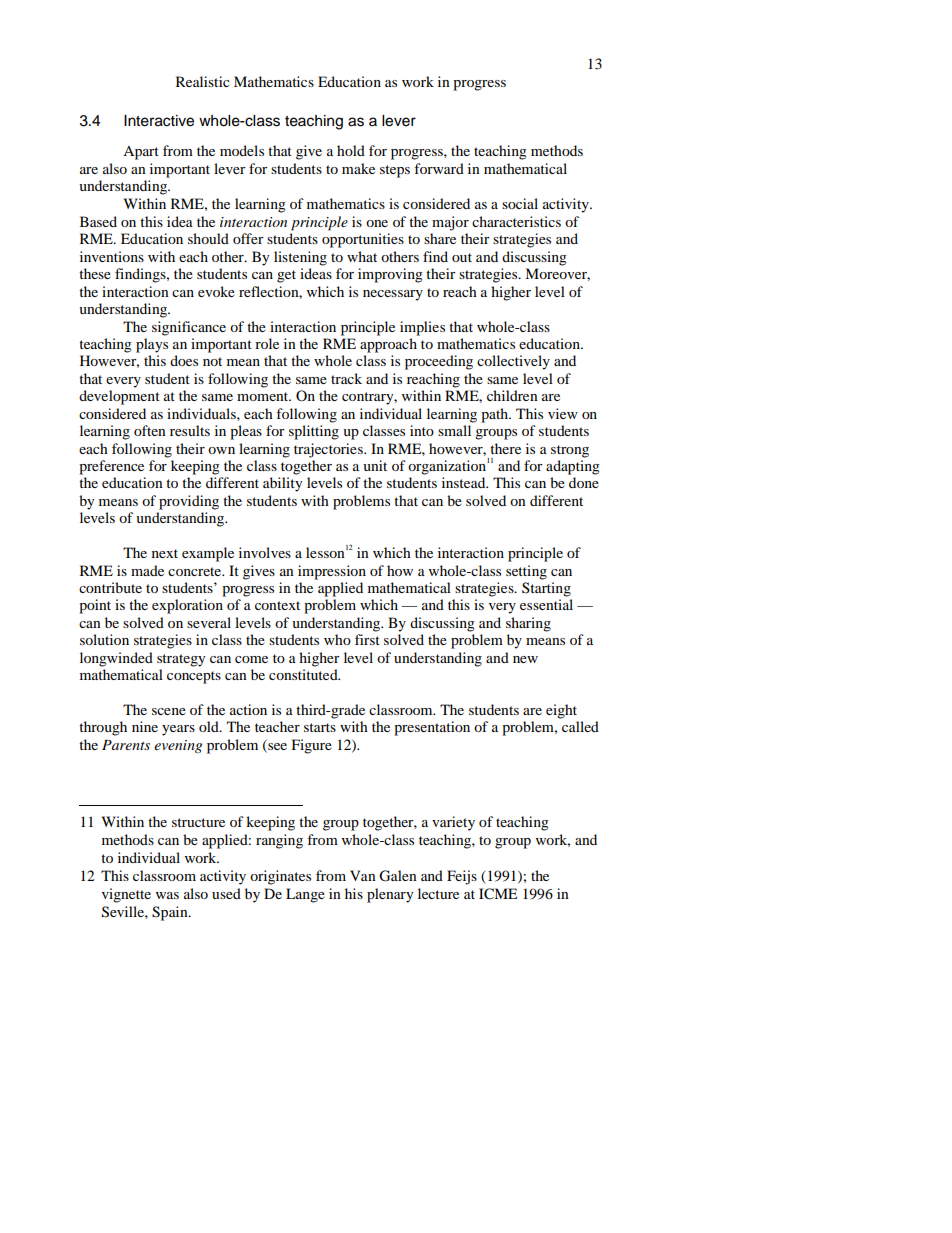 The height and width of the screenshot is (1233, 952). I want to click on Van, so click(363, 875).
